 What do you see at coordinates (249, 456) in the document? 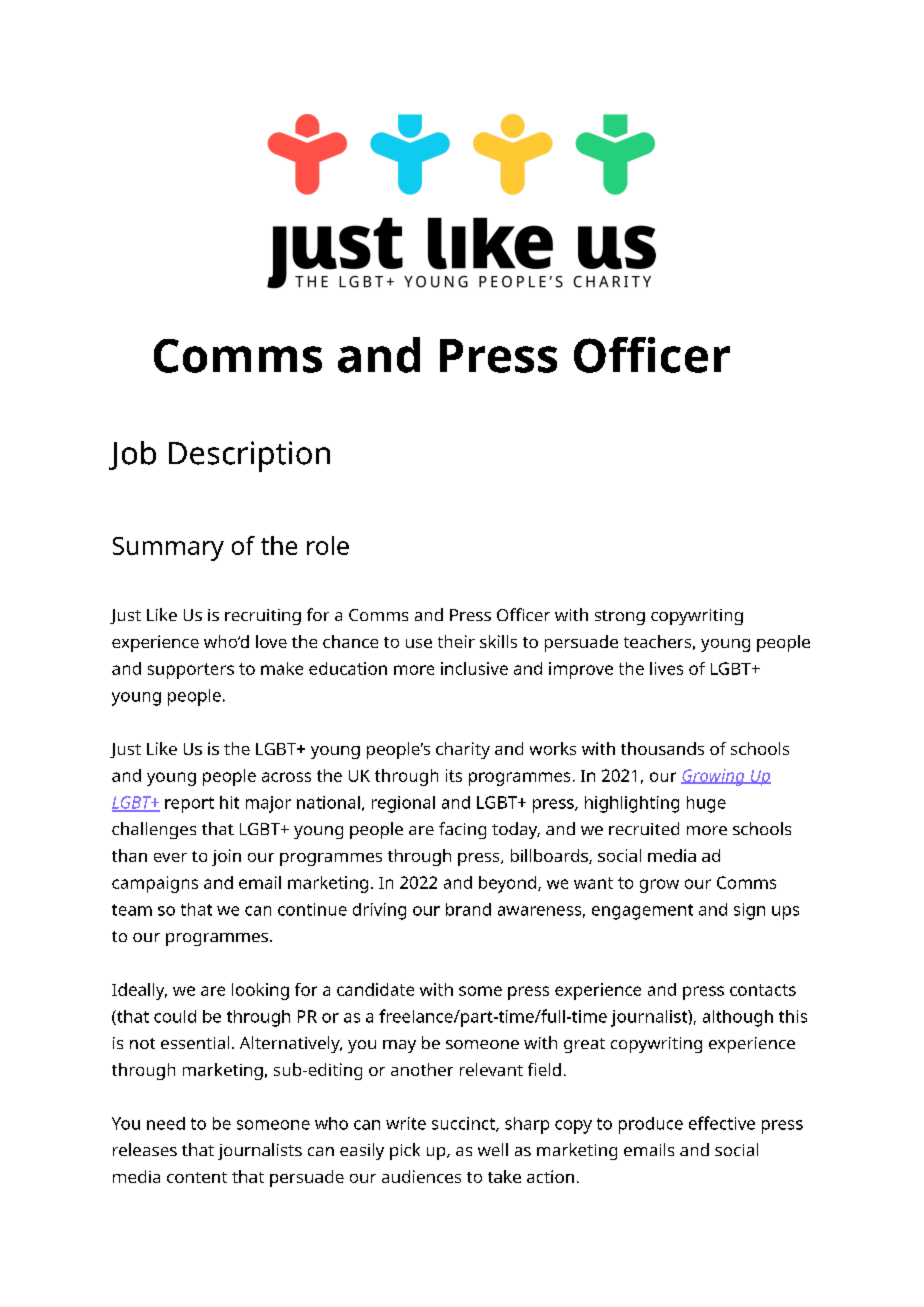
I see `Description` at bounding box center [249, 456].
